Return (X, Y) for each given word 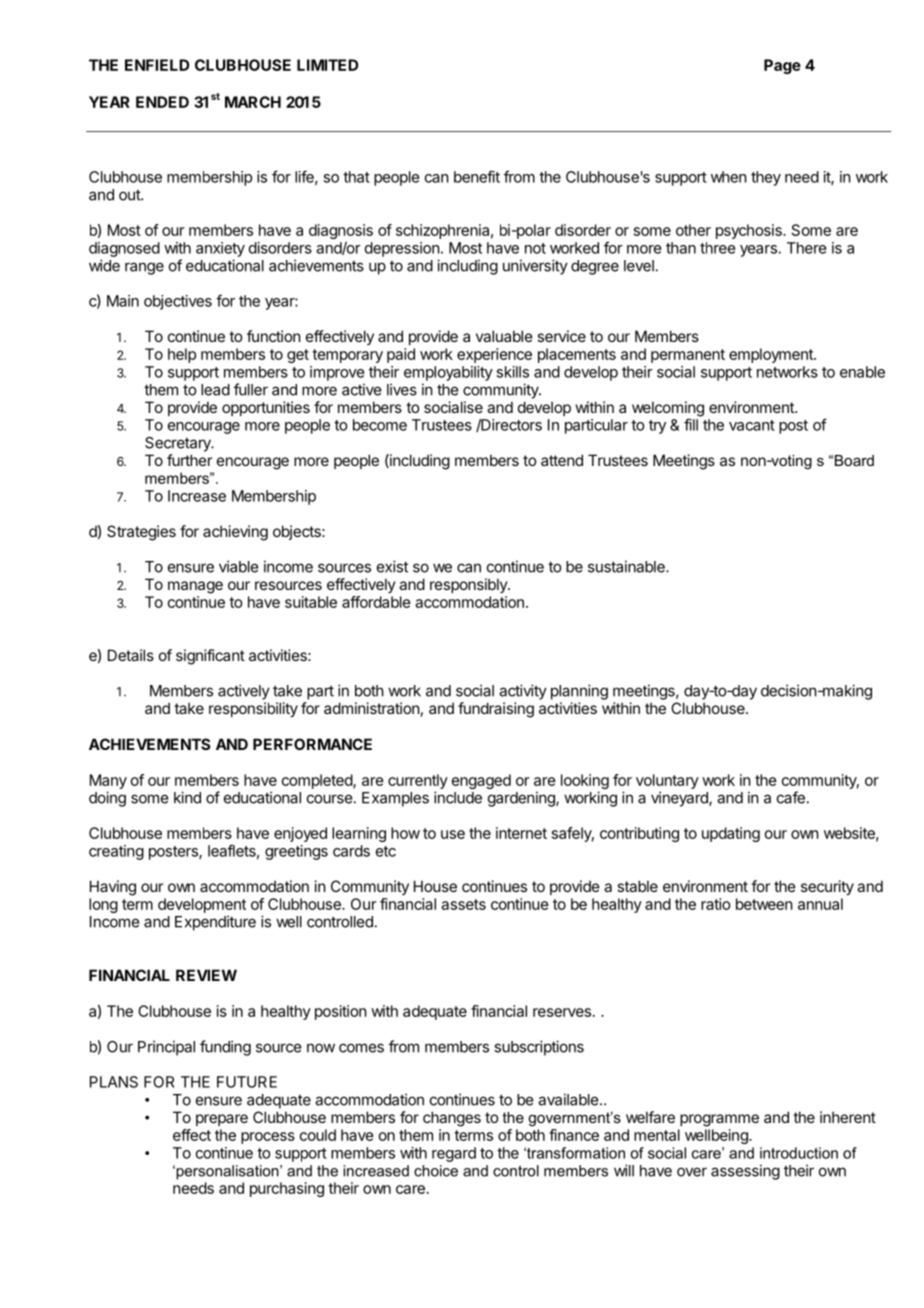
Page (782, 66)
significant (210, 657)
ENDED (162, 102)
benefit (477, 176)
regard (454, 1154)
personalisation (227, 1172)
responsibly (469, 585)
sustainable (627, 566)
